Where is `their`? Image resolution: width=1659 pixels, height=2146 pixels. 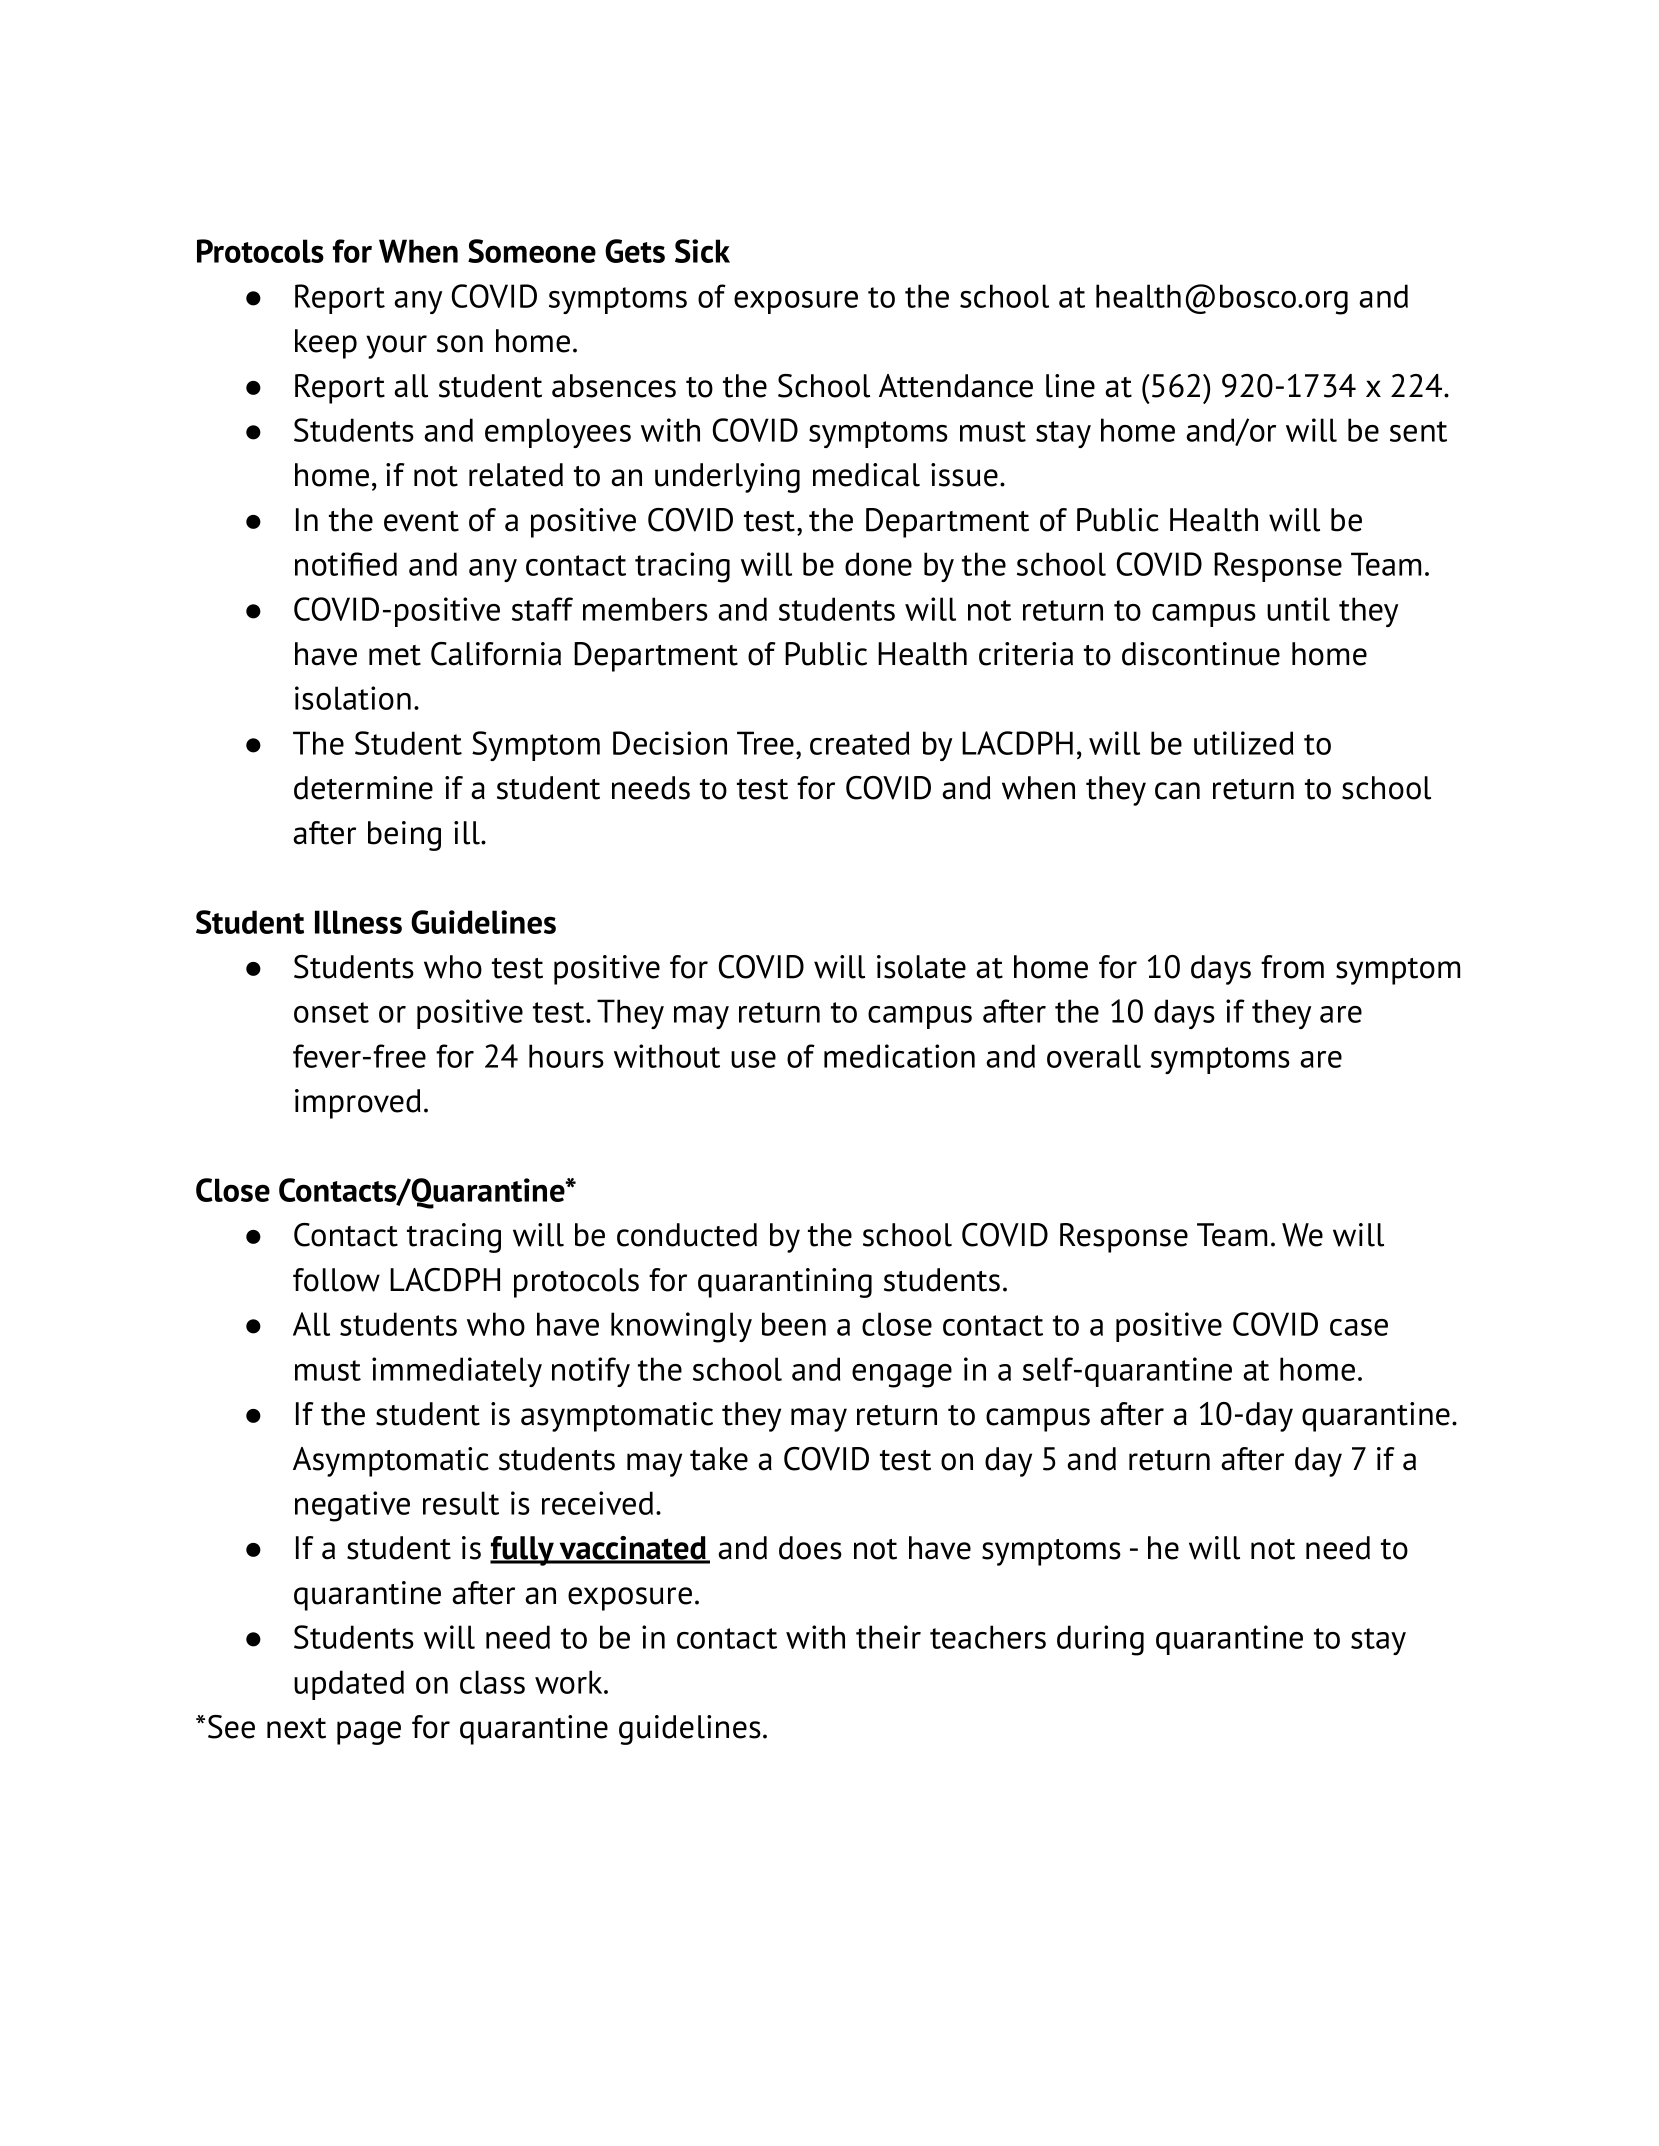
their is located at coordinates (888, 1637).
